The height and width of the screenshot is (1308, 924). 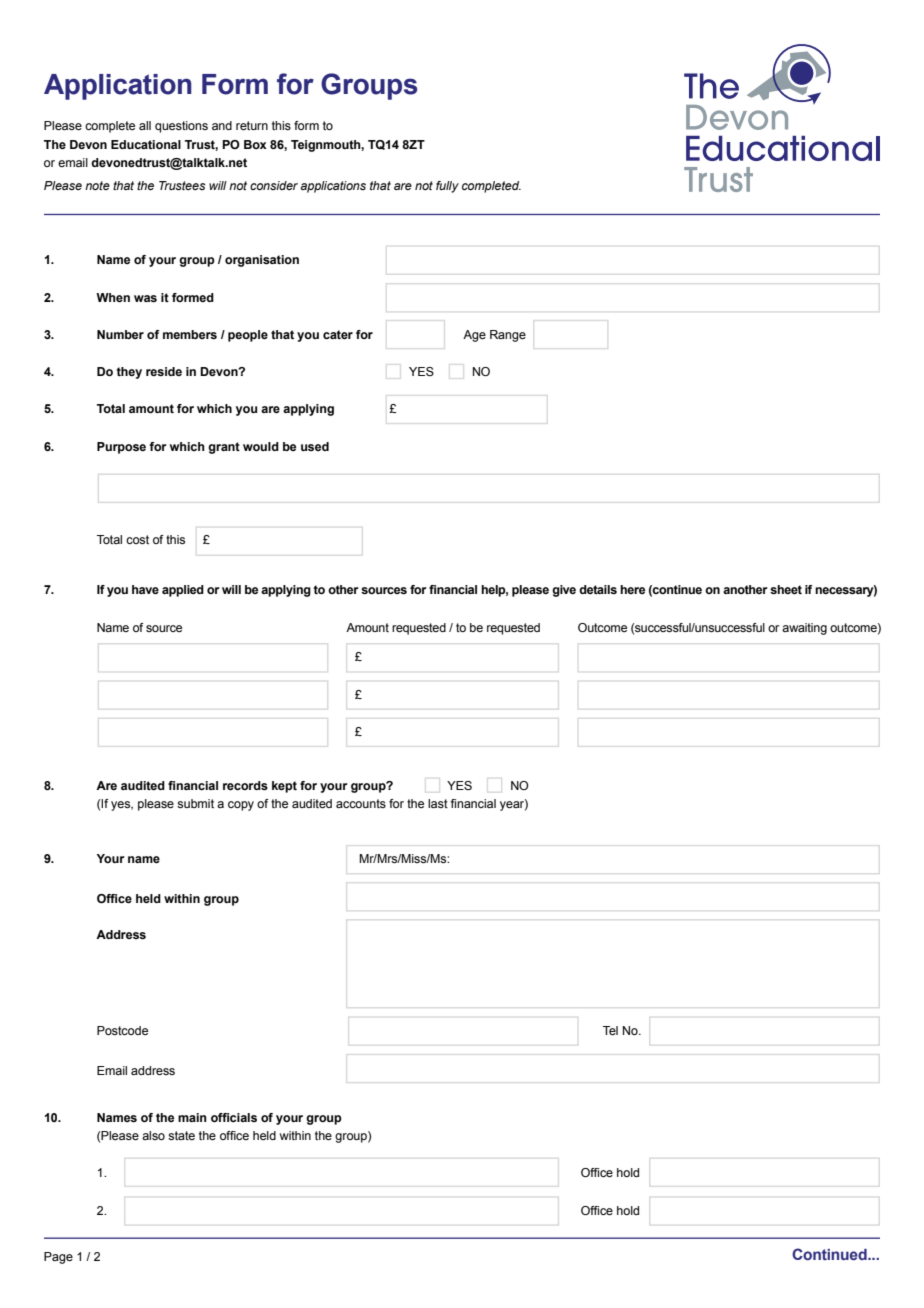 What do you see at coordinates (786, 589) in the screenshot?
I see `sheet` at bounding box center [786, 589].
